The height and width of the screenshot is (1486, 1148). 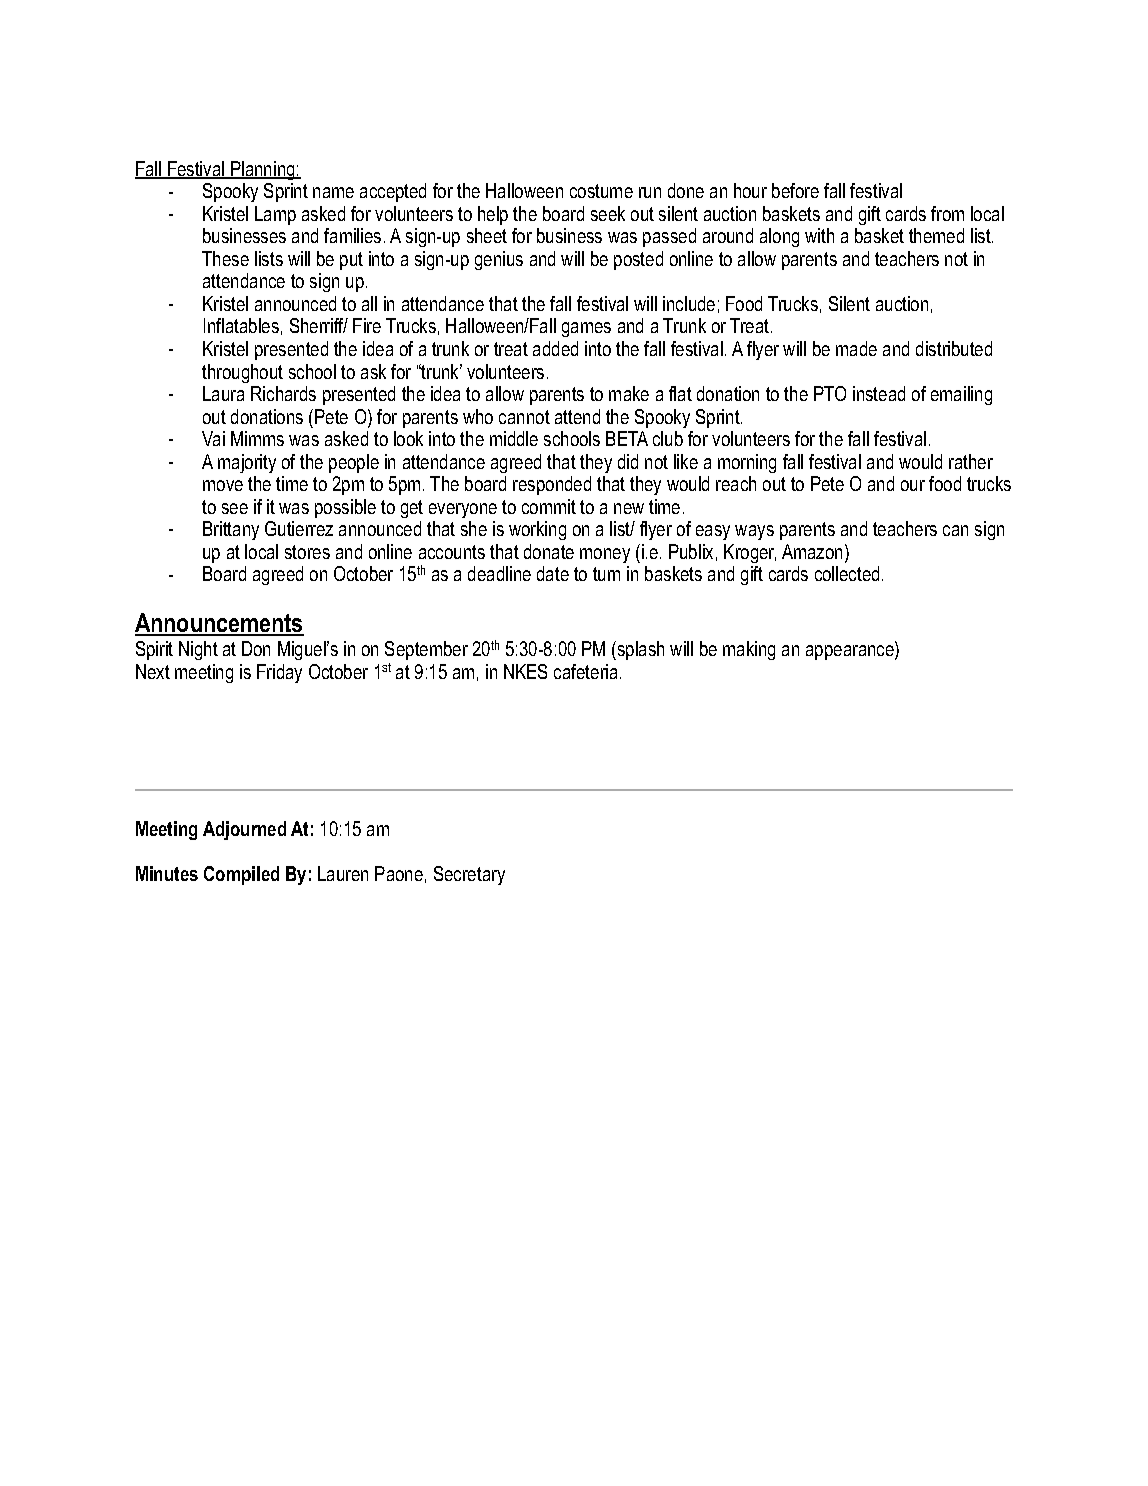 What do you see at coordinates (241, 875) in the screenshot?
I see `Compiled` at bounding box center [241, 875].
